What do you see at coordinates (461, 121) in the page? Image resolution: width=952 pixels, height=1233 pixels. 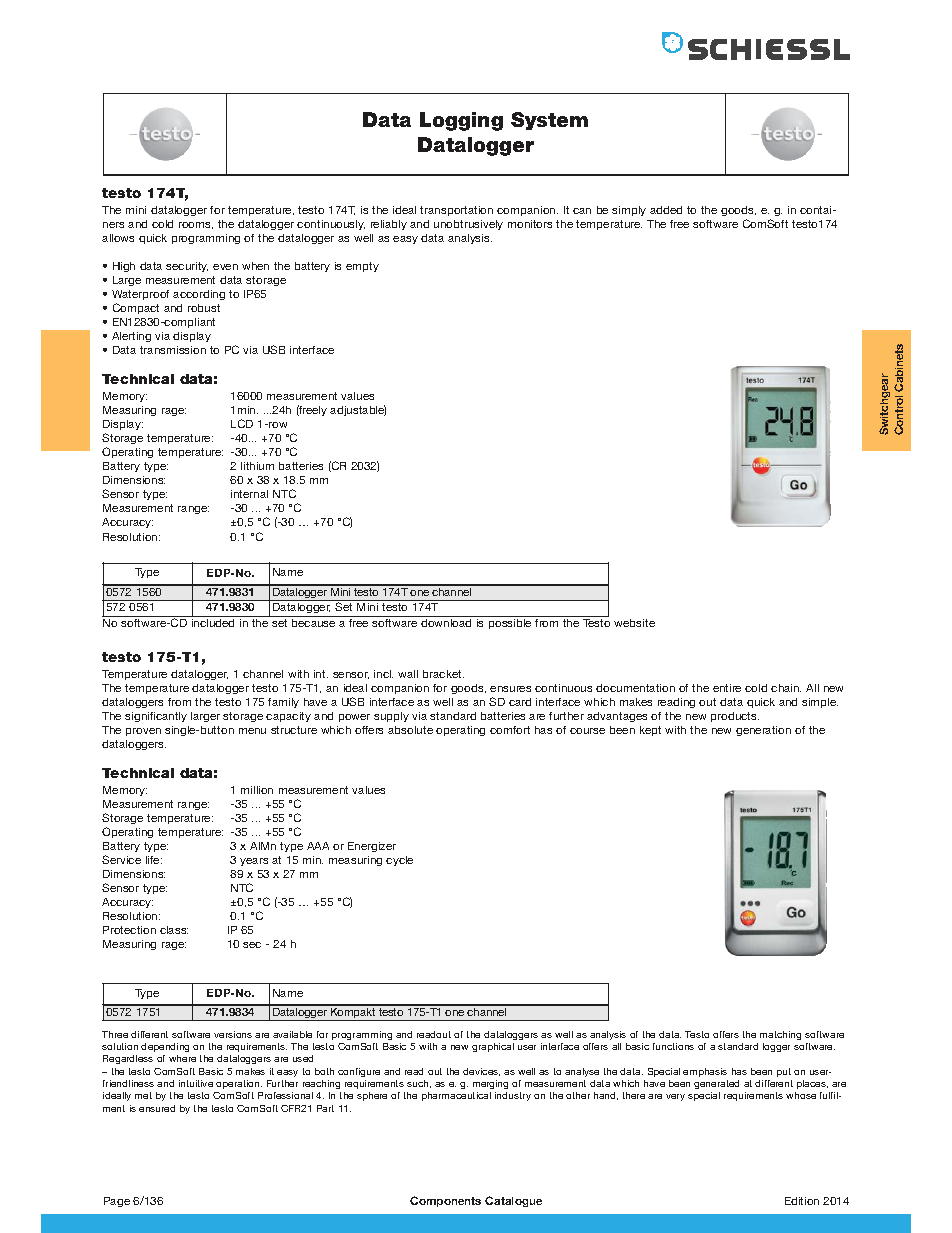 I see `Logging` at bounding box center [461, 121].
